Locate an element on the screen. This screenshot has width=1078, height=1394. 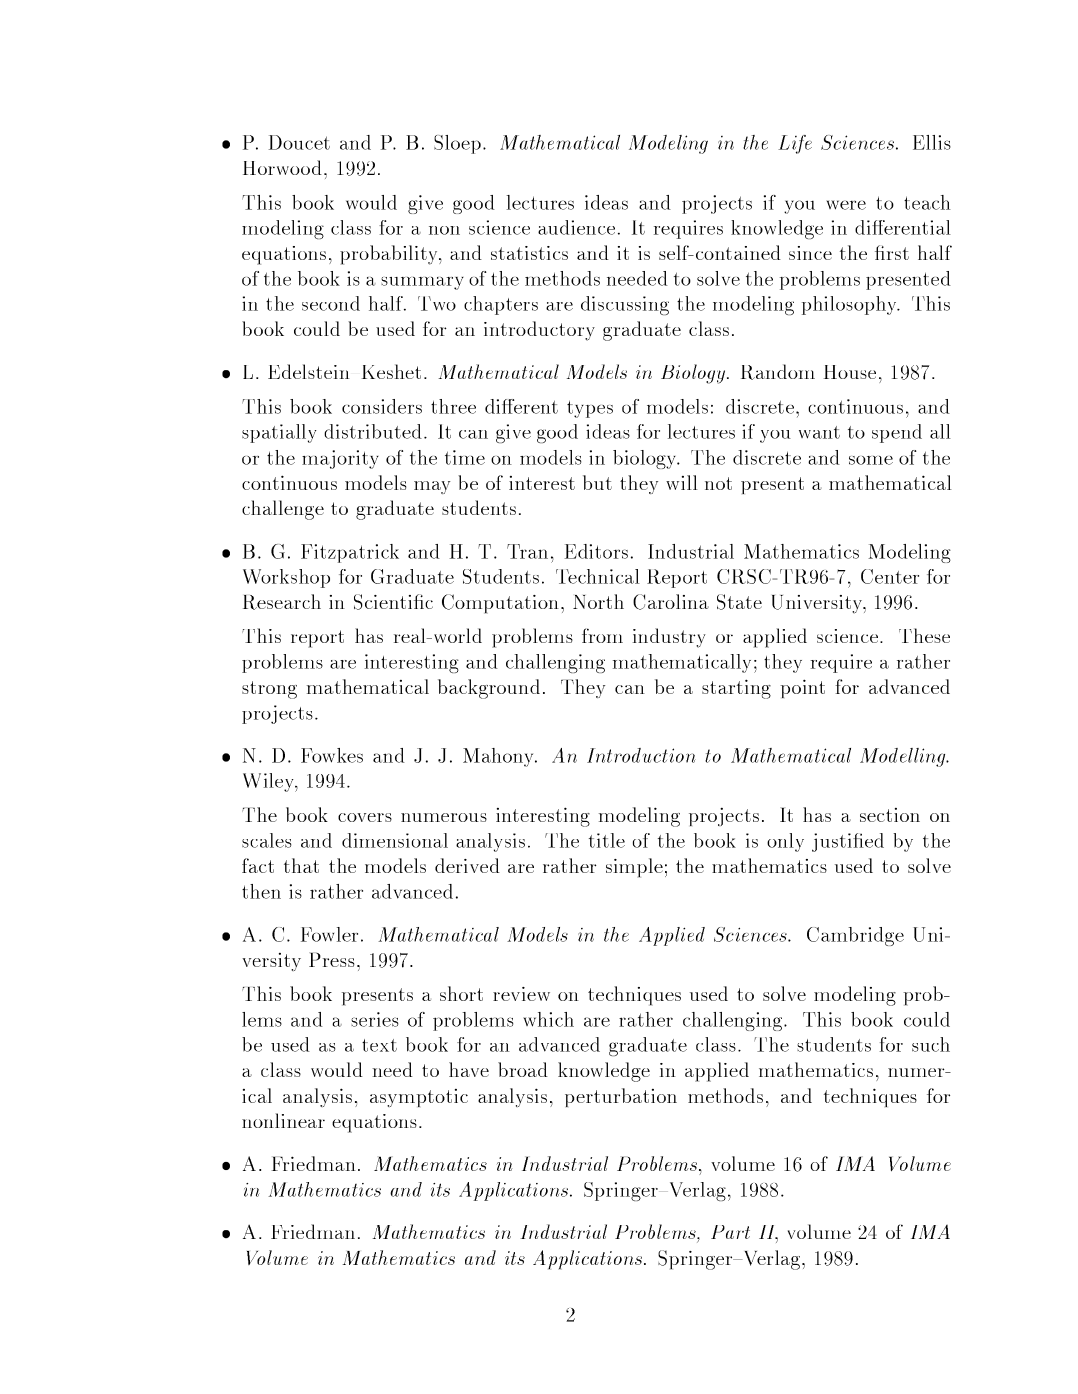
title is located at coordinates (607, 840).
